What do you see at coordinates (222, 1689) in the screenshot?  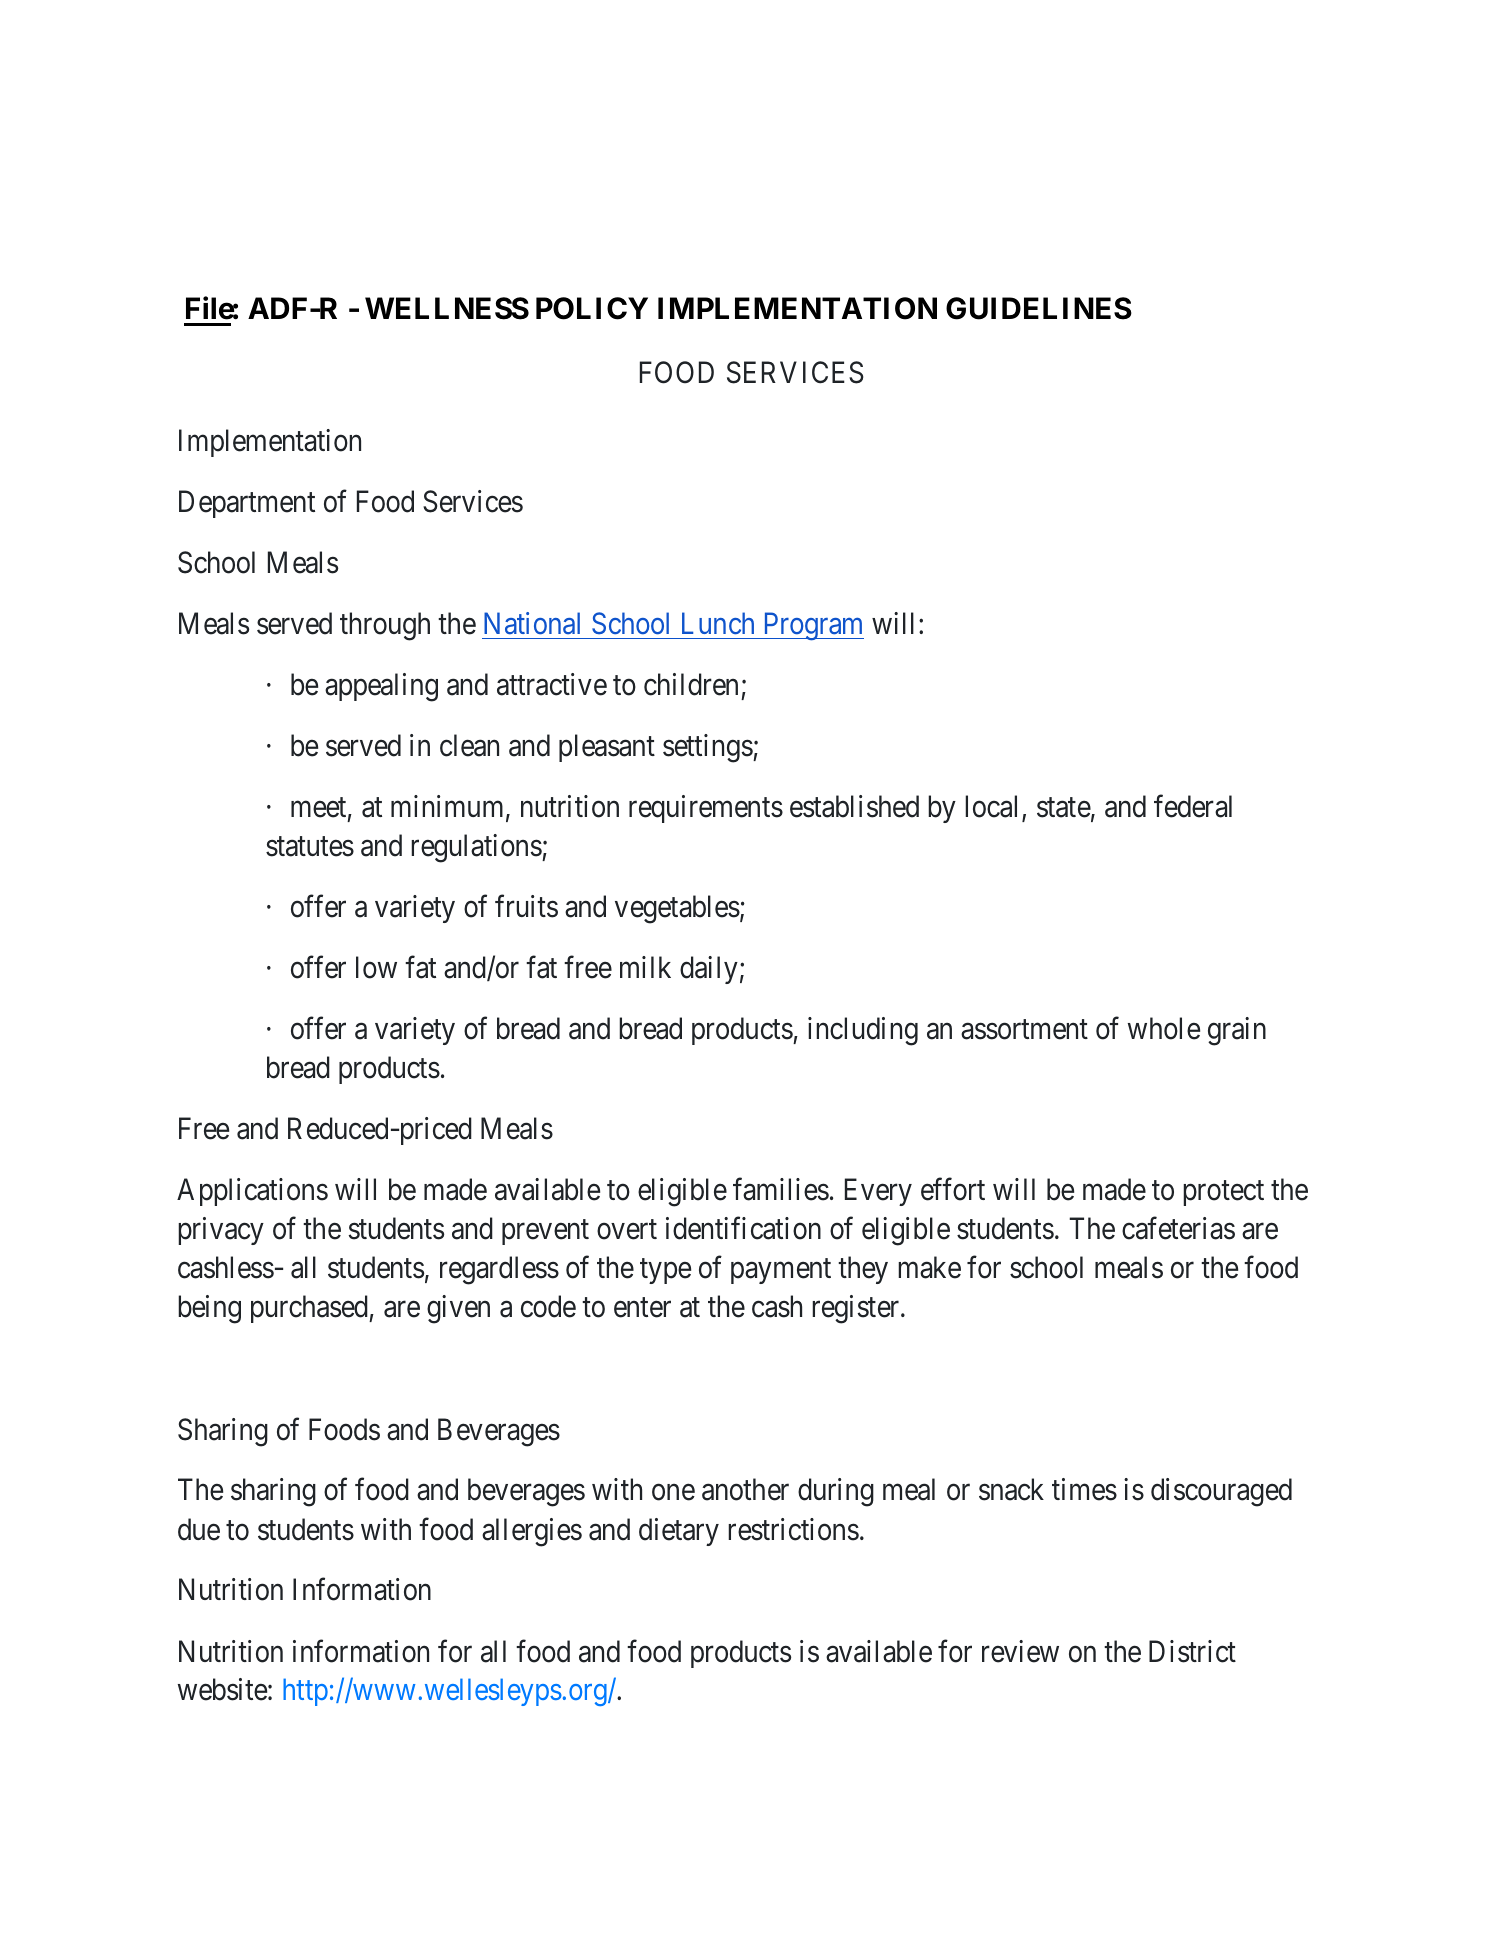 I see `website` at bounding box center [222, 1689].
